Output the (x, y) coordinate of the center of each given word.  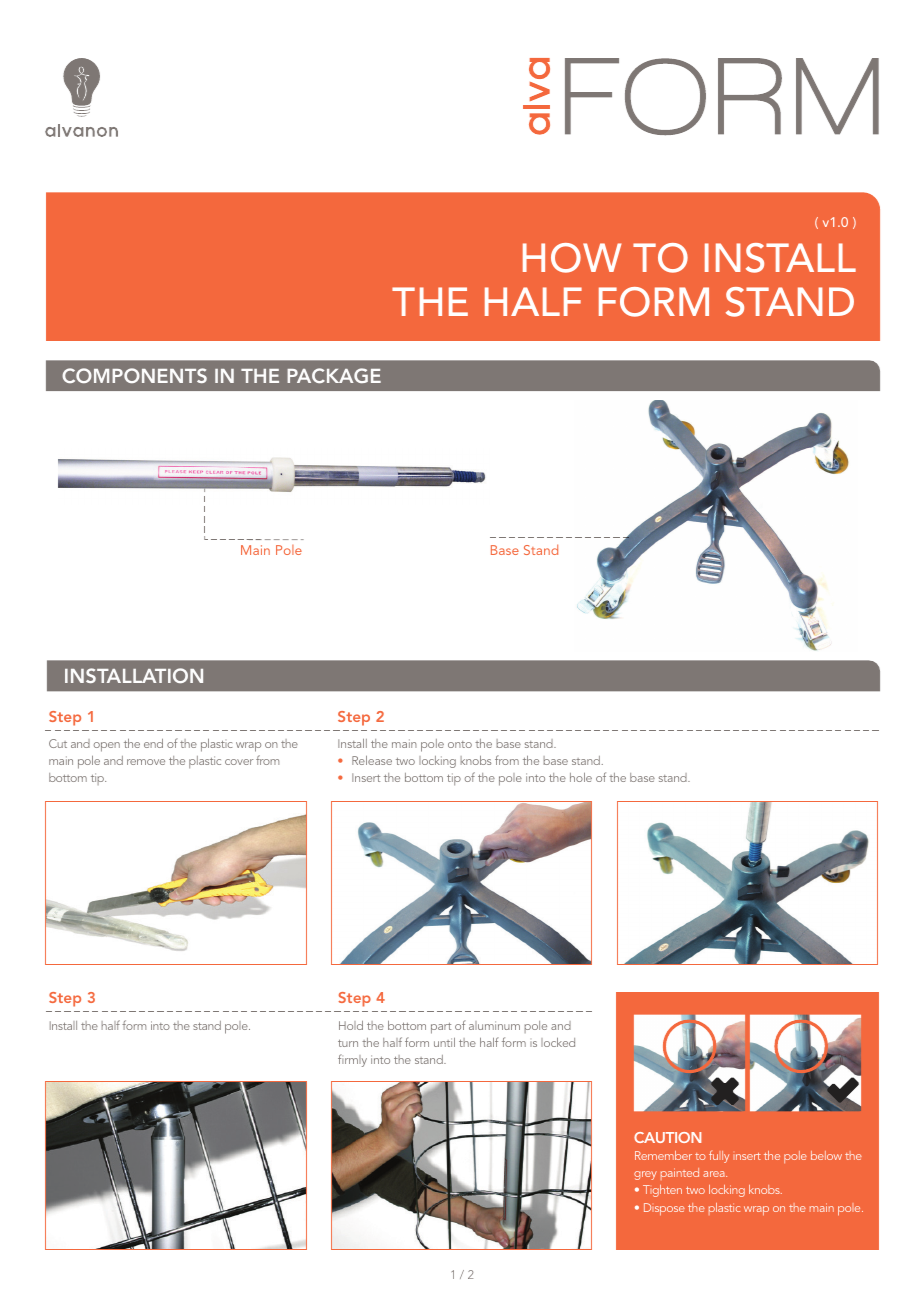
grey (645, 1175)
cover (239, 762)
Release (372, 760)
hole (581, 777)
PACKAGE (334, 375)
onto (460, 744)
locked (558, 1042)
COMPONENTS (134, 375)
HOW (572, 258)
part (441, 1028)
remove (146, 762)
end (153, 743)
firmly (352, 1060)
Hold (351, 1025)
